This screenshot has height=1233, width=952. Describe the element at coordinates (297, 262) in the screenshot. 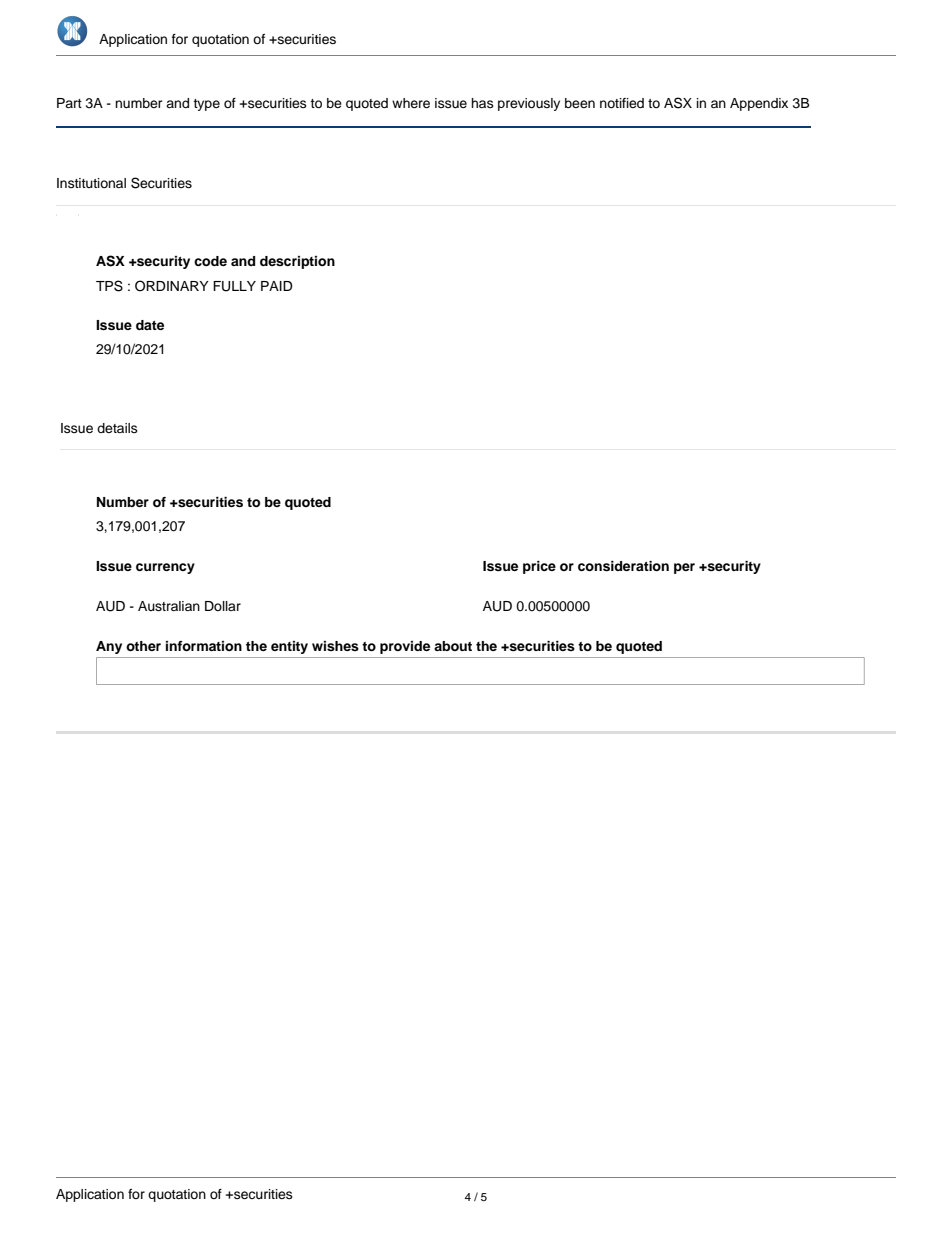

I see `description` at that location.
